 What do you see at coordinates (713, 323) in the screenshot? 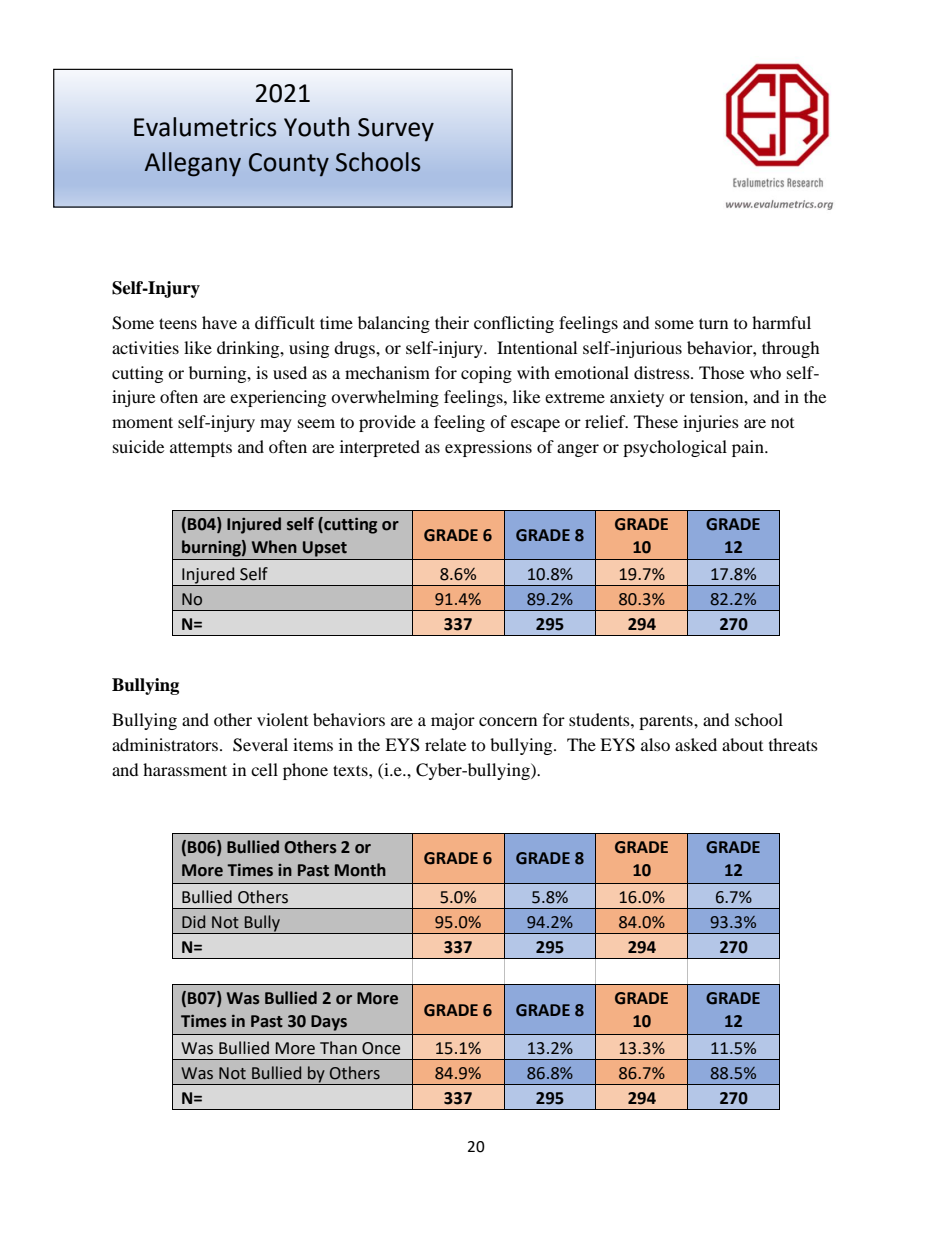
I see `turn` at bounding box center [713, 323].
